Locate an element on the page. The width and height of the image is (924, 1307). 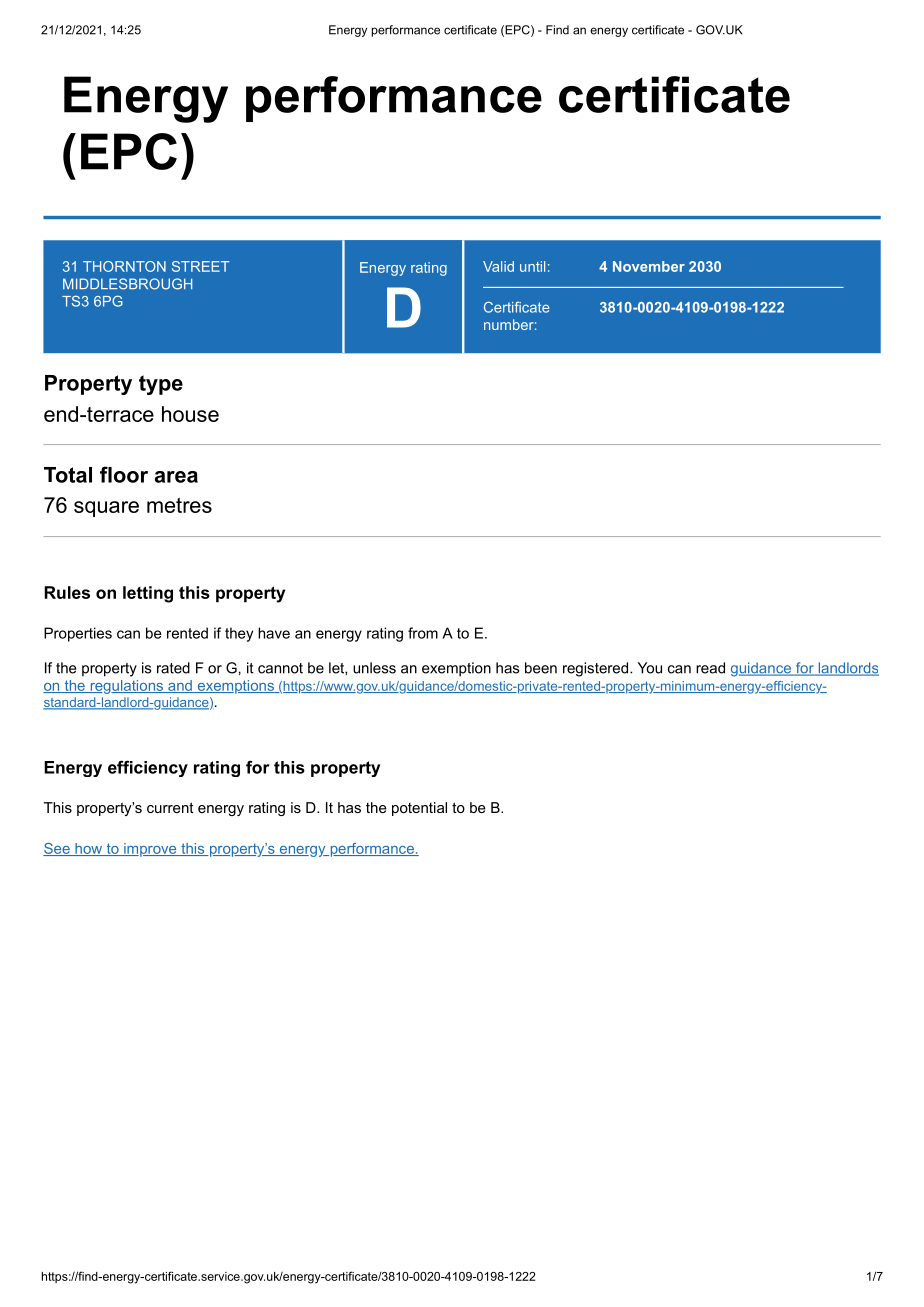
from is located at coordinates (423, 633).
